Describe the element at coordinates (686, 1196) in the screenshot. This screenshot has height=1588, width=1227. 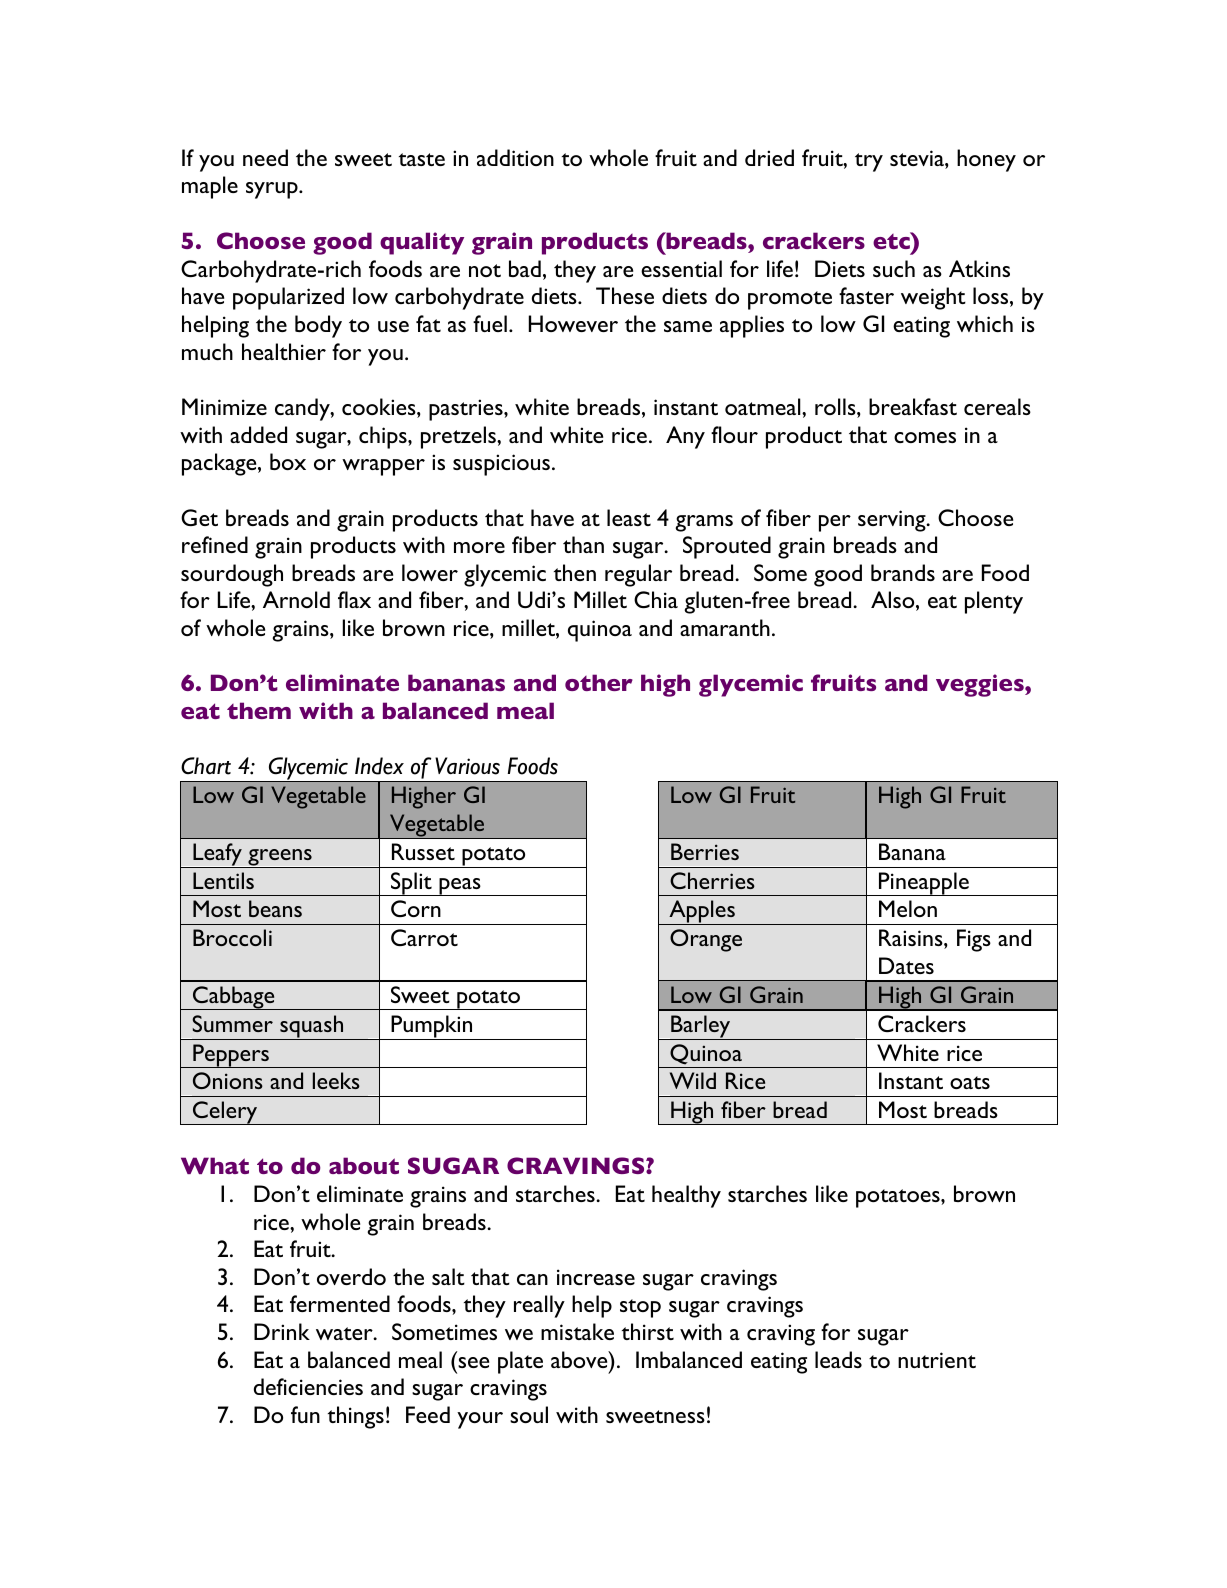
I see `healthy` at that location.
